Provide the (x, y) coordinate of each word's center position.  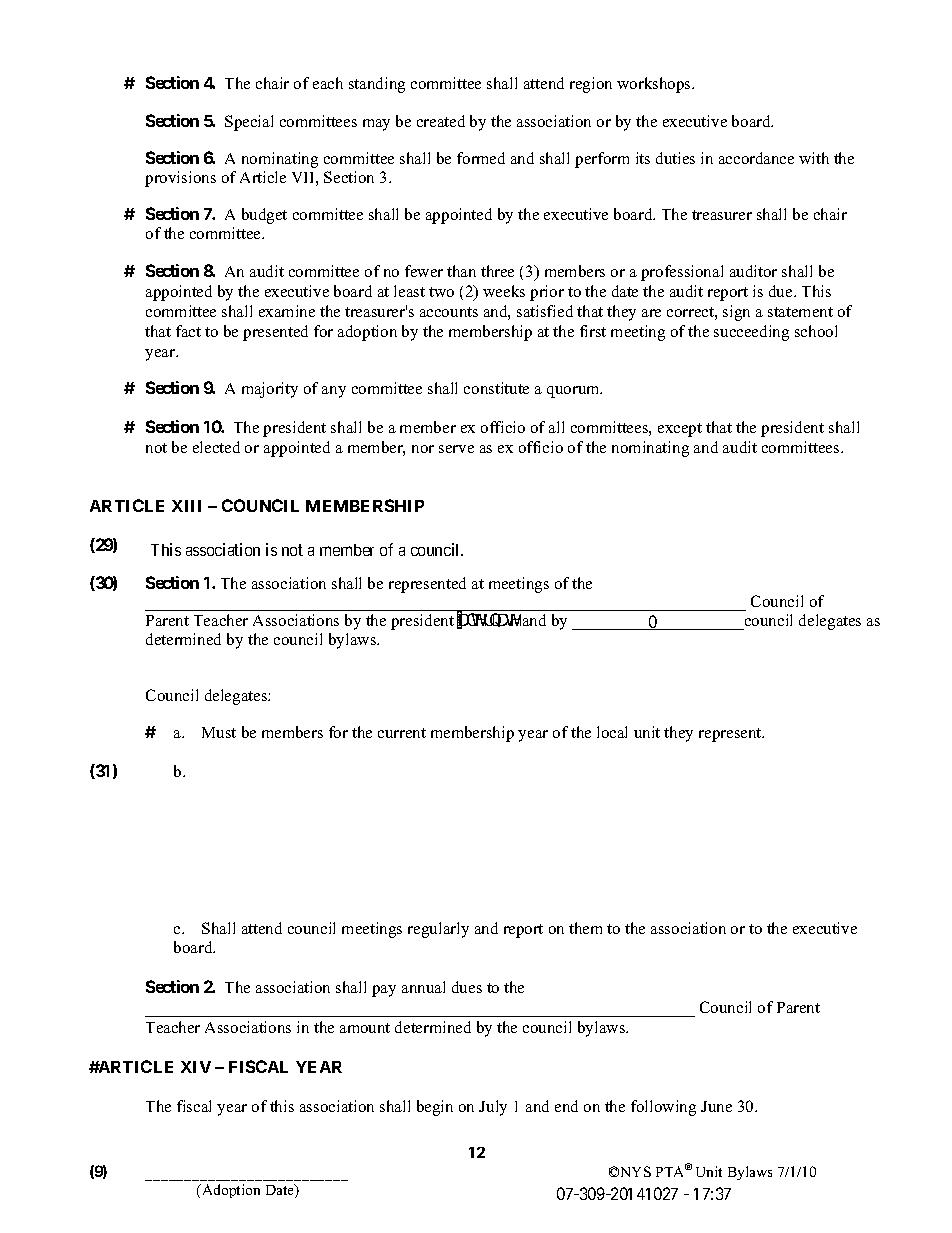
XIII (186, 506)
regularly (438, 930)
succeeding (751, 333)
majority (270, 390)
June (716, 1106)
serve (456, 449)
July (493, 1108)
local (612, 732)
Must (219, 732)
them (585, 928)
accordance (756, 158)
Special (249, 123)
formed (481, 158)
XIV (196, 1067)
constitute (496, 388)
